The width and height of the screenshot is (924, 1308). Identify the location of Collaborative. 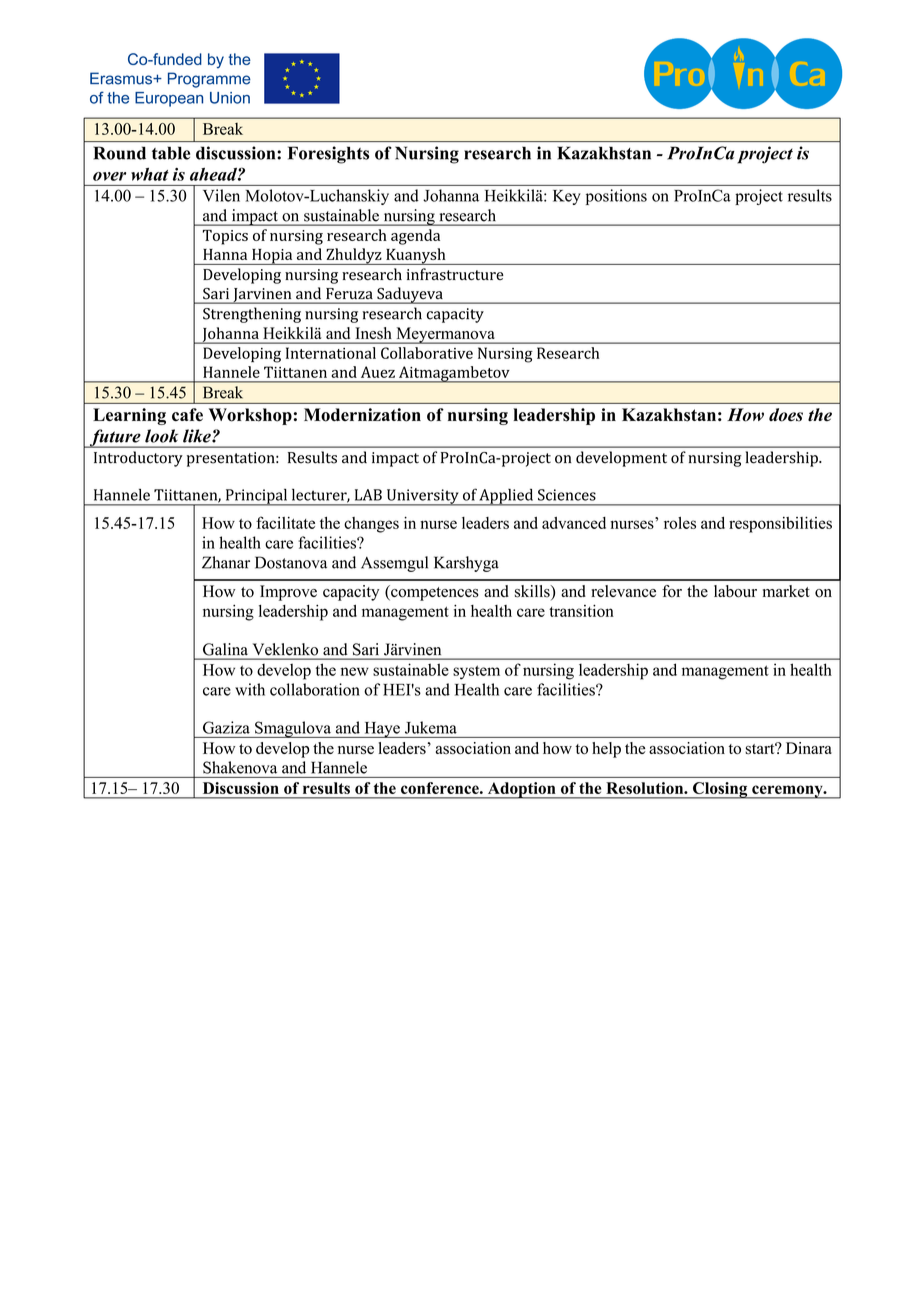
(427, 353).
